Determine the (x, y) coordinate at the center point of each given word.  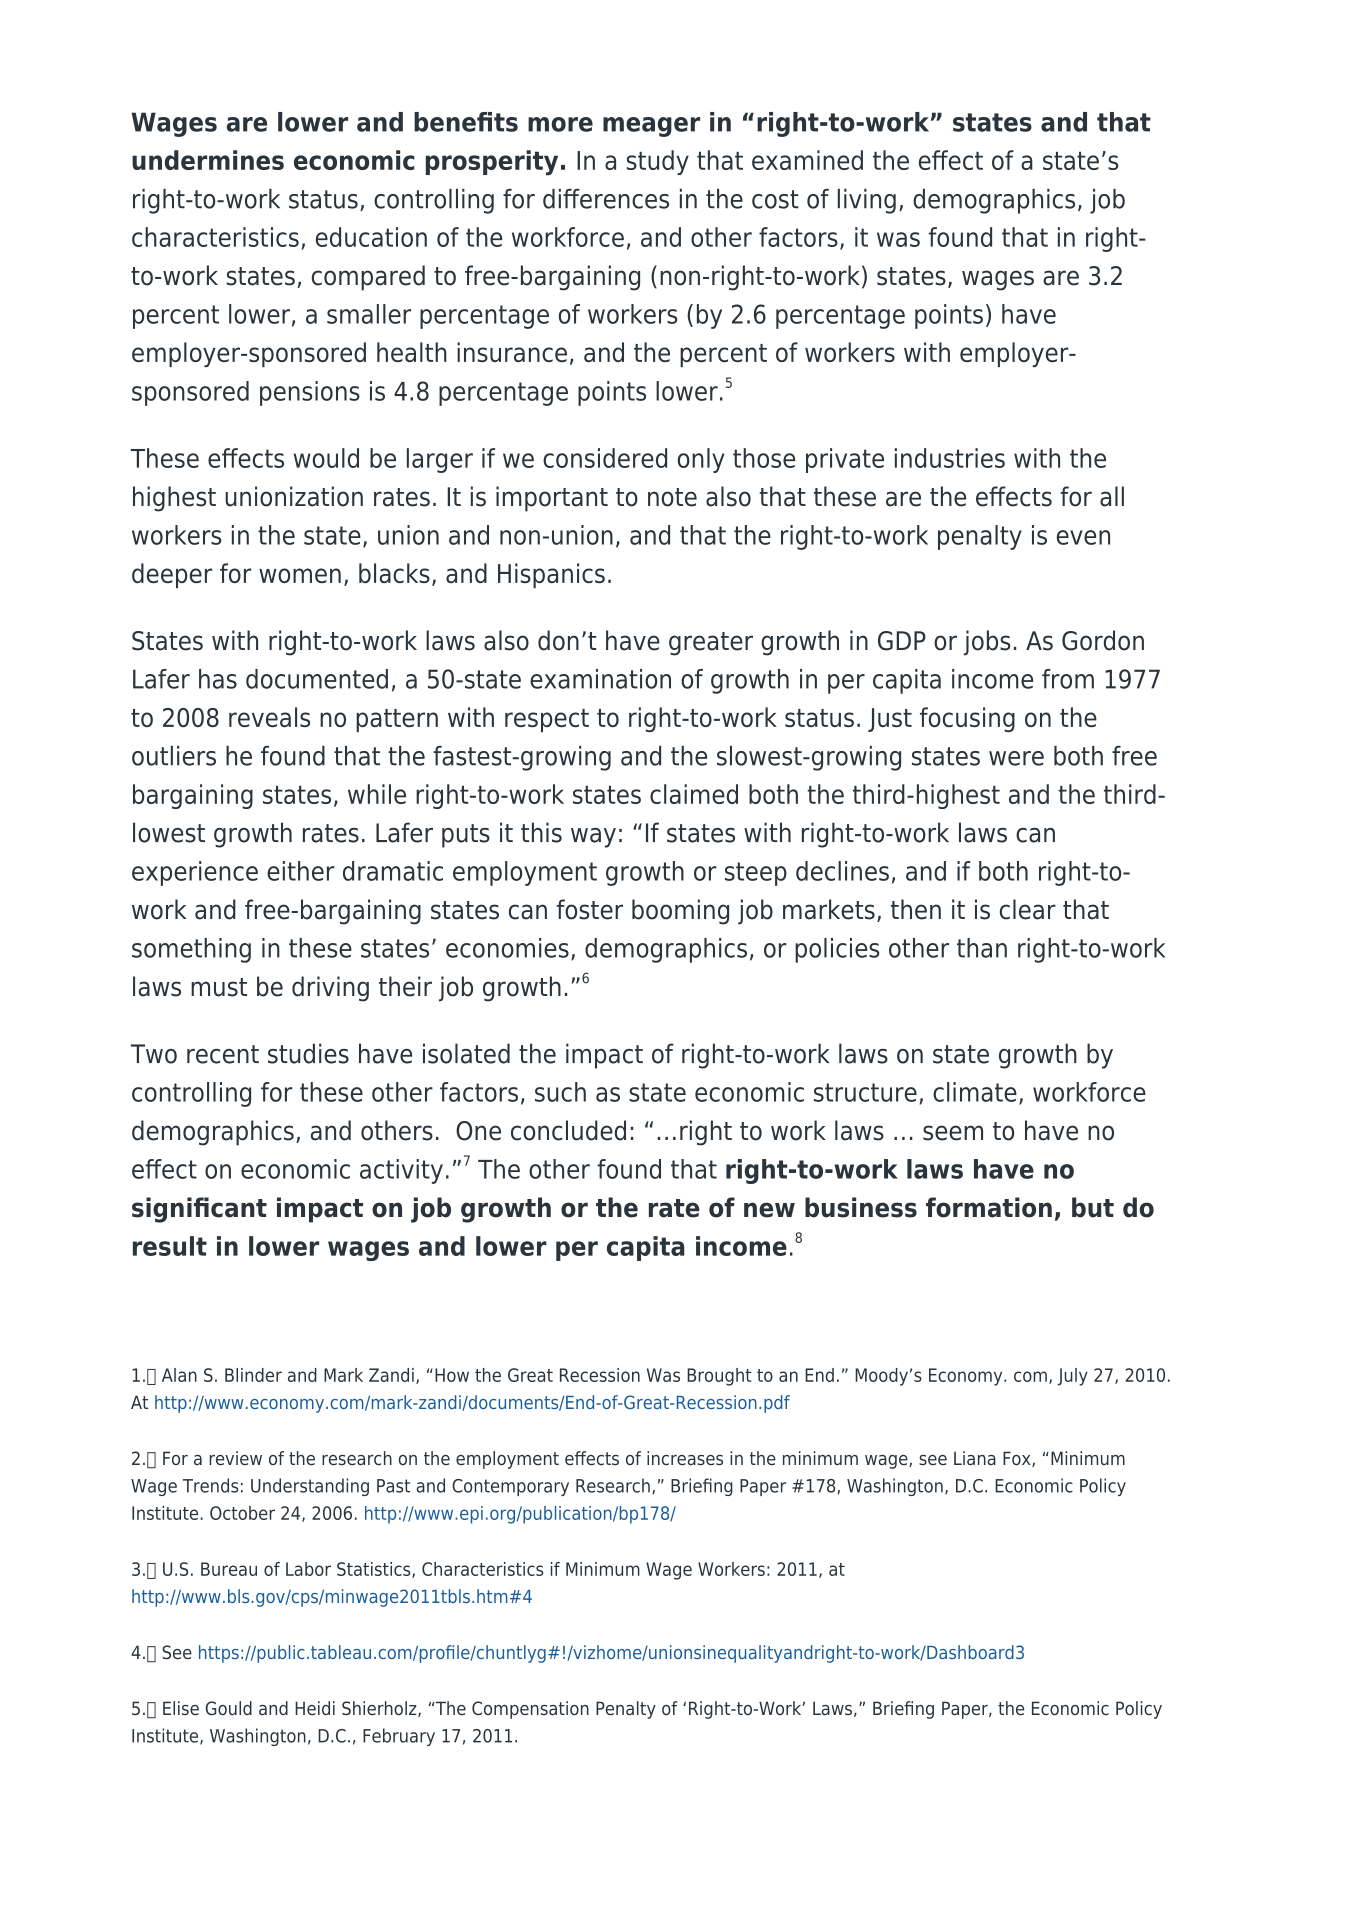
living (867, 201)
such (560, 1092)
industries (950, 458)
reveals (269, 717)
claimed (694, 794)
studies (308, 1053)
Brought (719, 1377)
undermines (208, 160)
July (1073, 1377)
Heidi (315, 1708)
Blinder (253, 1375)
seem (953, 1133)
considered (605, 458)
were (1016, 758)
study (657, 162)
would (326, 458)
